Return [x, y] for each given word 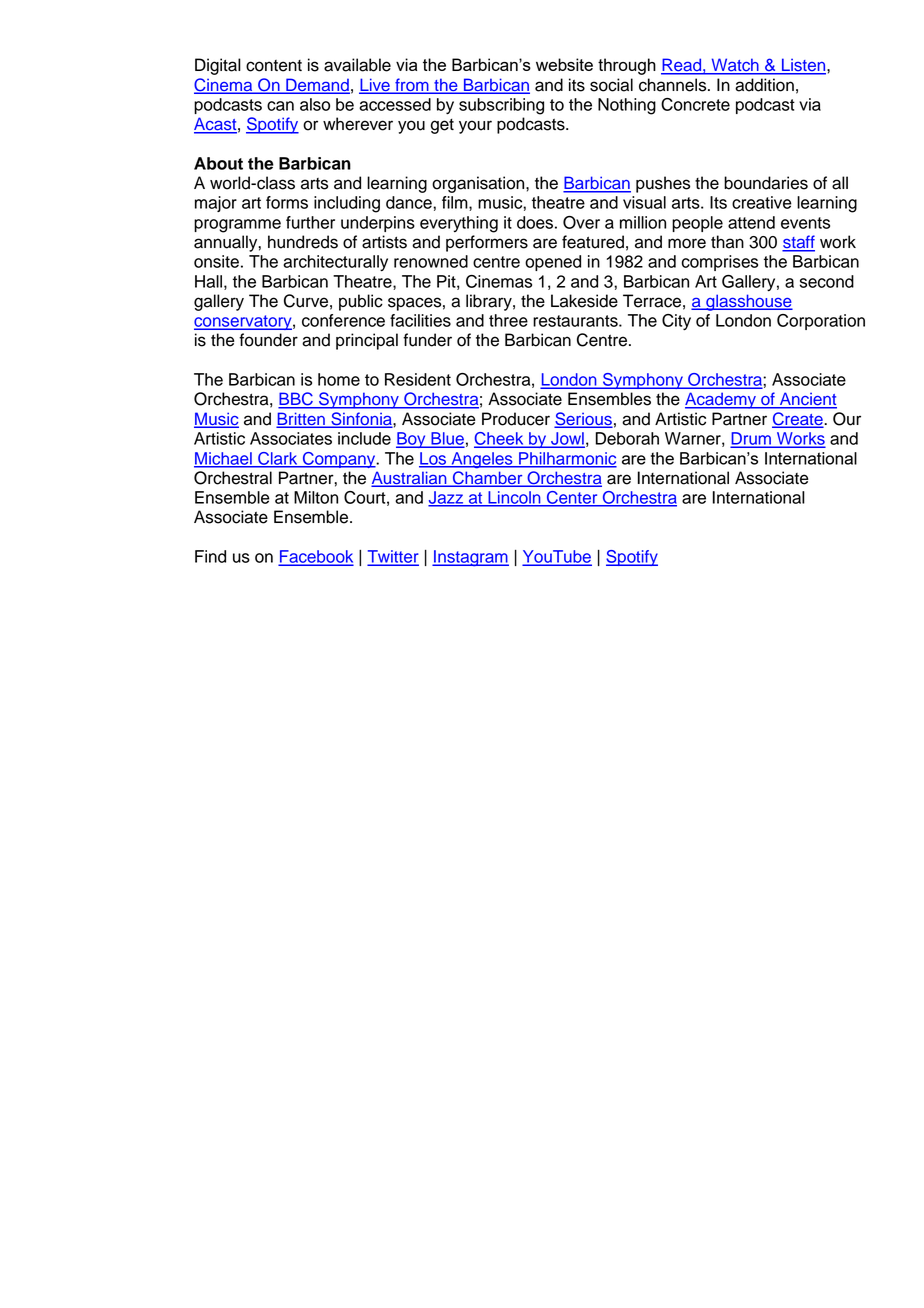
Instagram [470, 558]
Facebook [316, 557]
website [564, 64]
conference [343, 320]
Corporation [821, 322]
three [508, 320]
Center [572, 498]
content [274, 66]
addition [764, 85]
